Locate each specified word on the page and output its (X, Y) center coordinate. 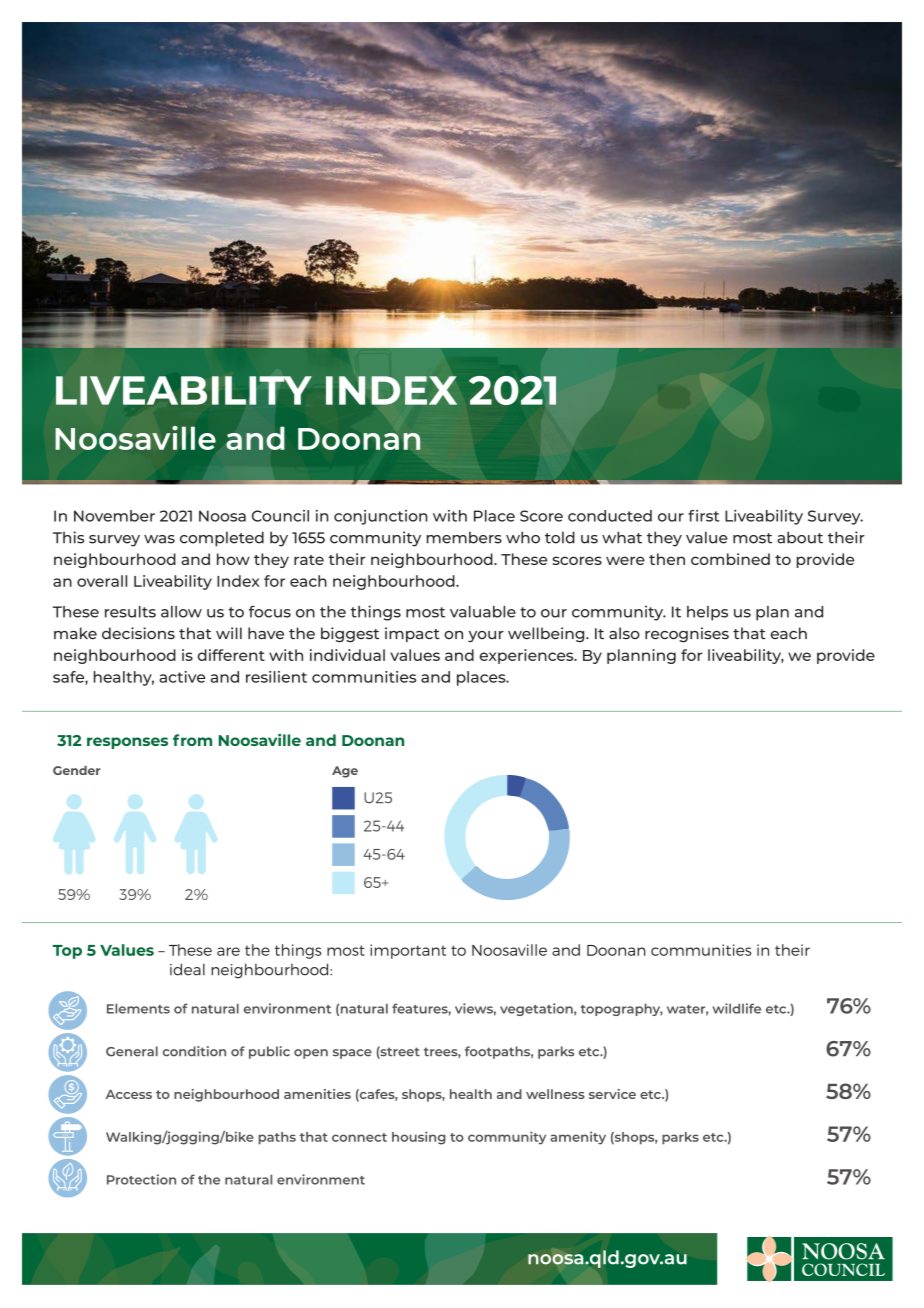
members (464, 537)
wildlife (737, 1008)
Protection (141, 1179)
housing (419, 1138)
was (159, 539)
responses (127, 743)
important (408, 951)
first (703, 516)
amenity (578, 1138)
